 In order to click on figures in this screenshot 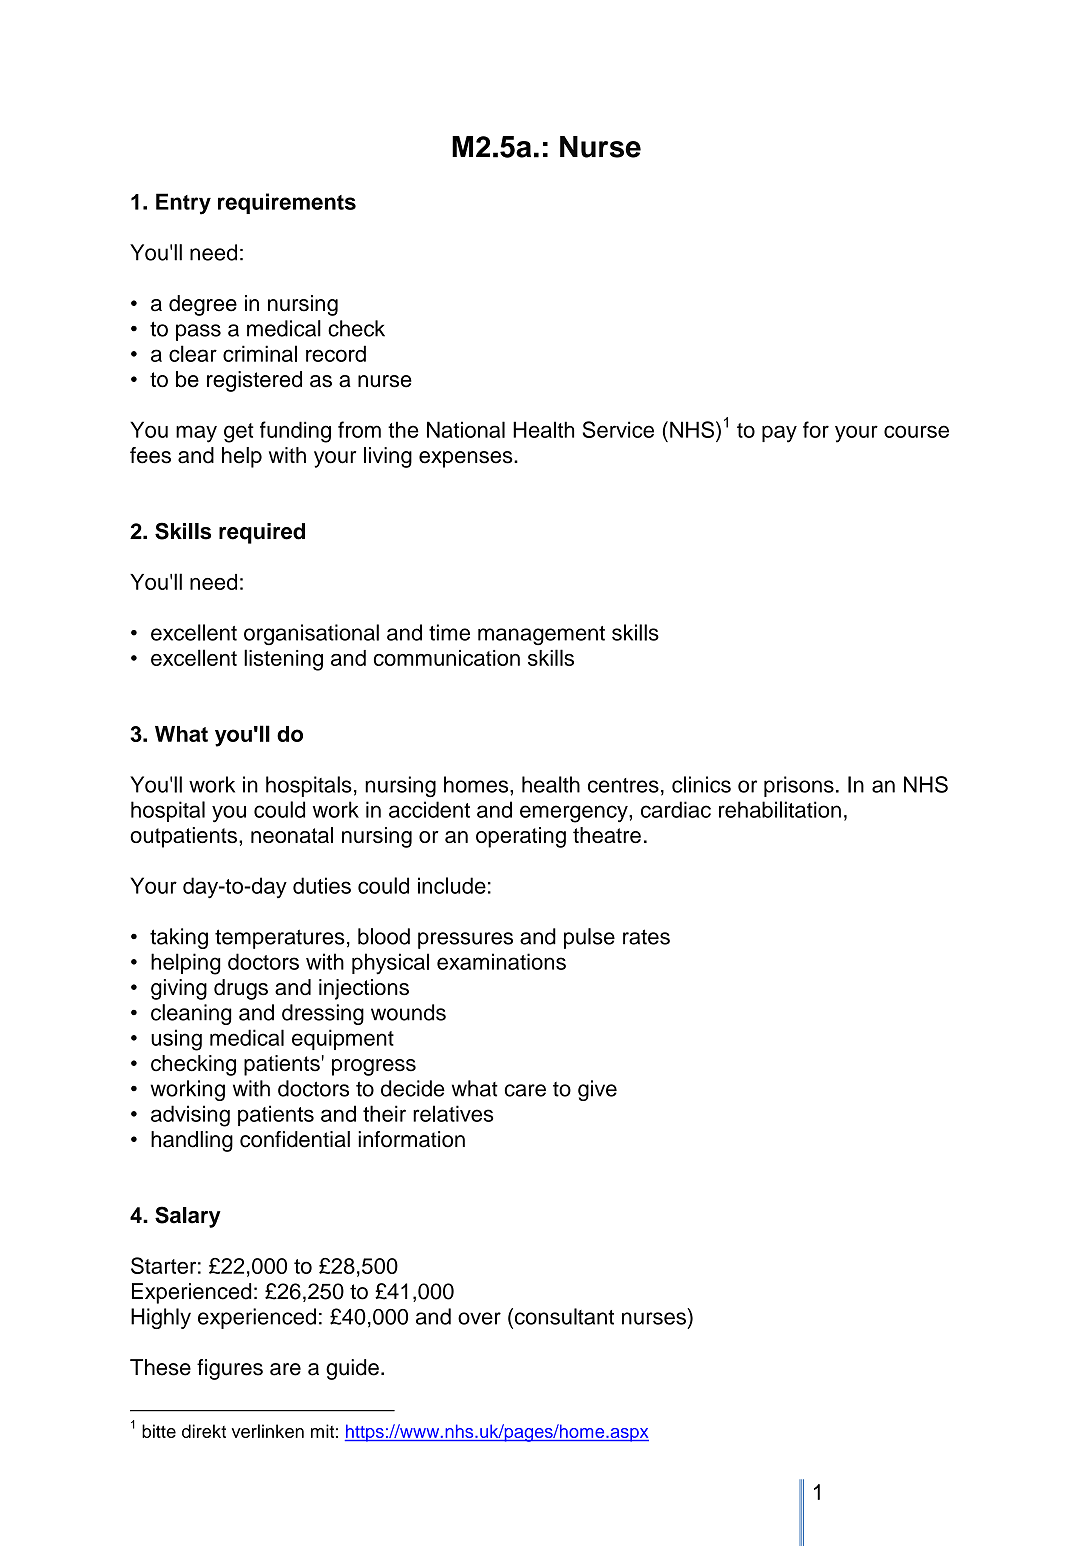, I will do `click(230, 1369)`.
